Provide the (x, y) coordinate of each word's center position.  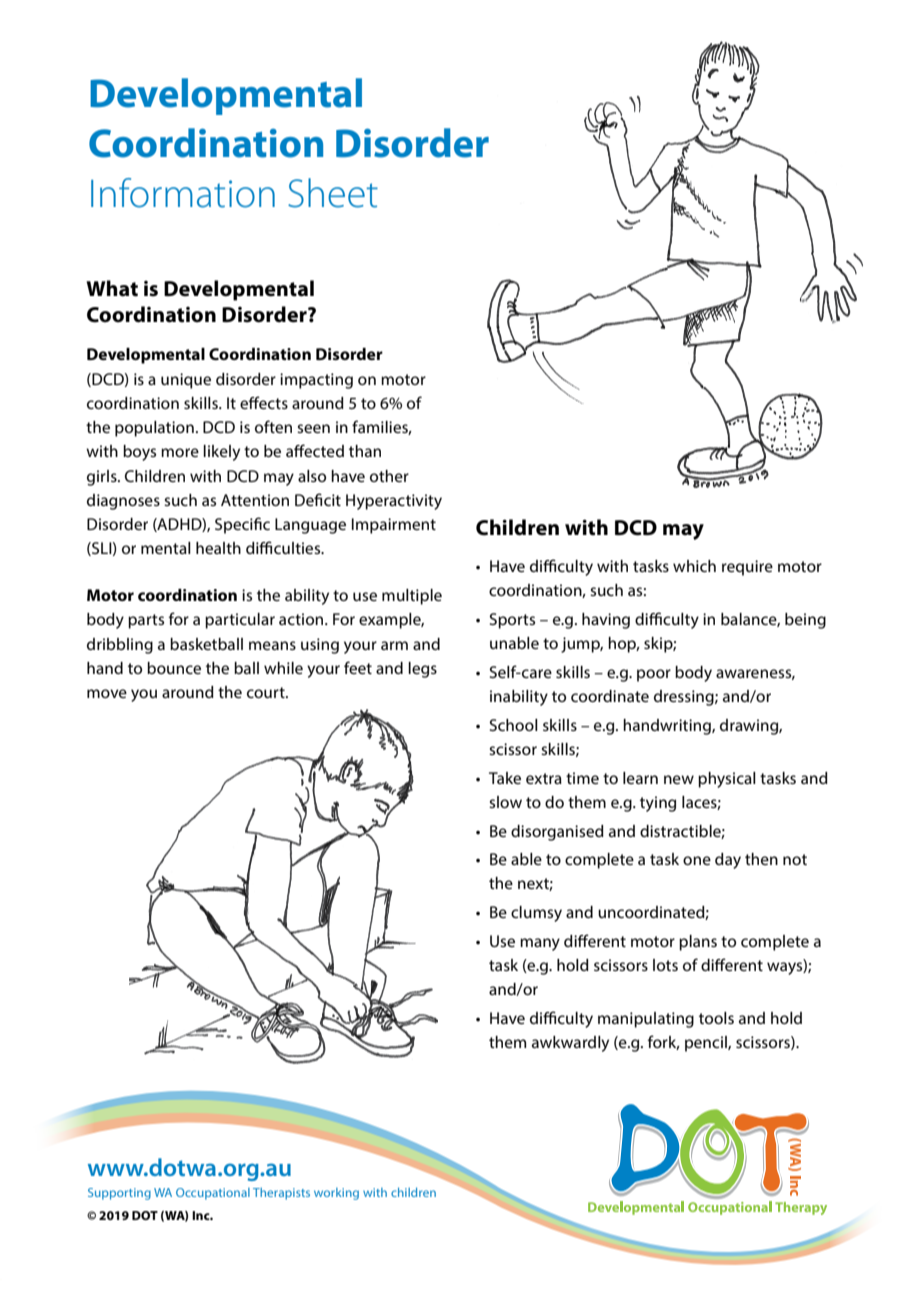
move (107, 693)
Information (183, 193)
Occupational (213, 1194)
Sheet (333, 193)
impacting (316, 381)
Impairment (394, 526)
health (218, 548)
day (728, 861)
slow (505, 802)
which (694, 566)
